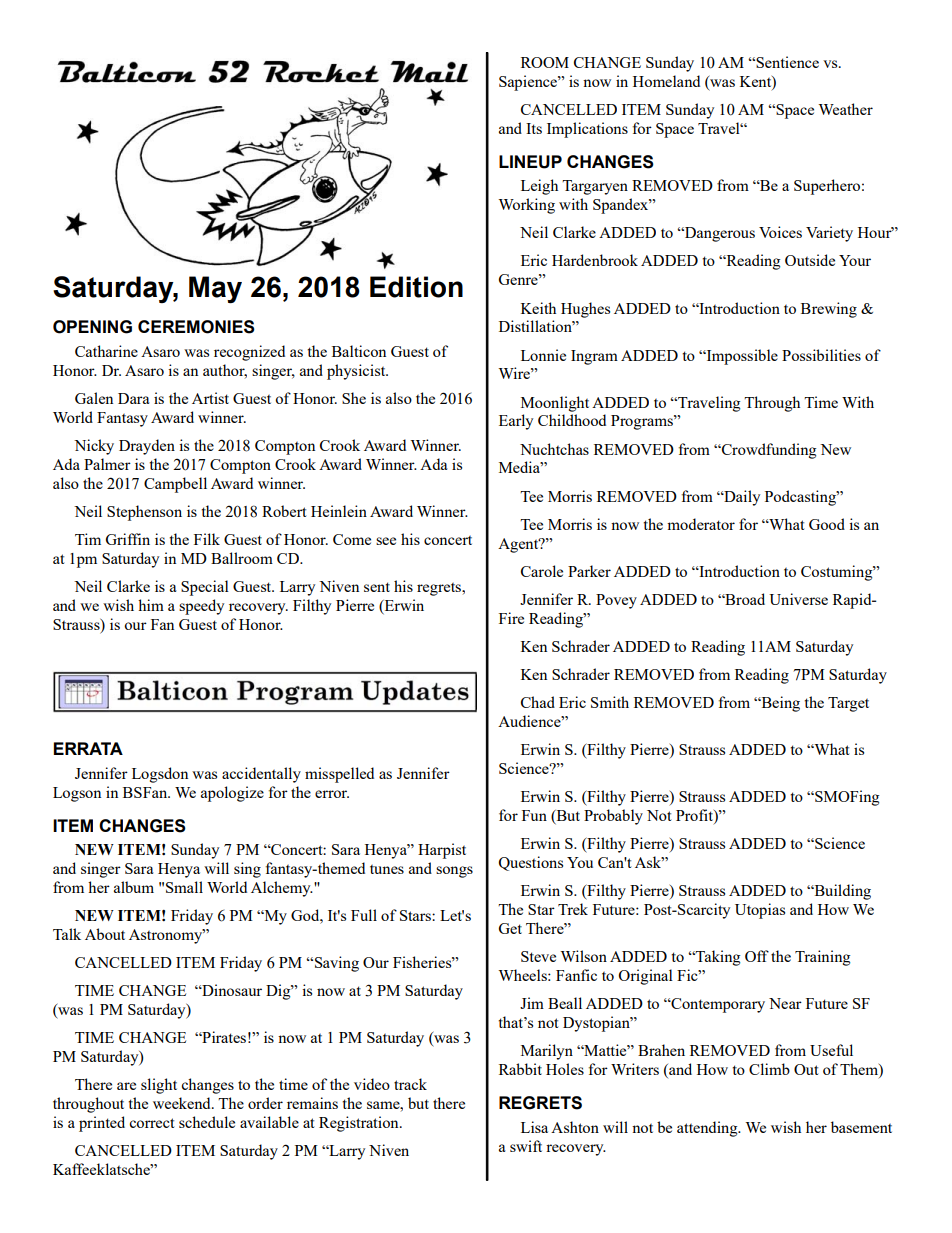 Image resolution: width=952 pixels, height=1233 pixels. Describe the element at coordinates (151, 1123) in the image. I see `correct` at that location.
